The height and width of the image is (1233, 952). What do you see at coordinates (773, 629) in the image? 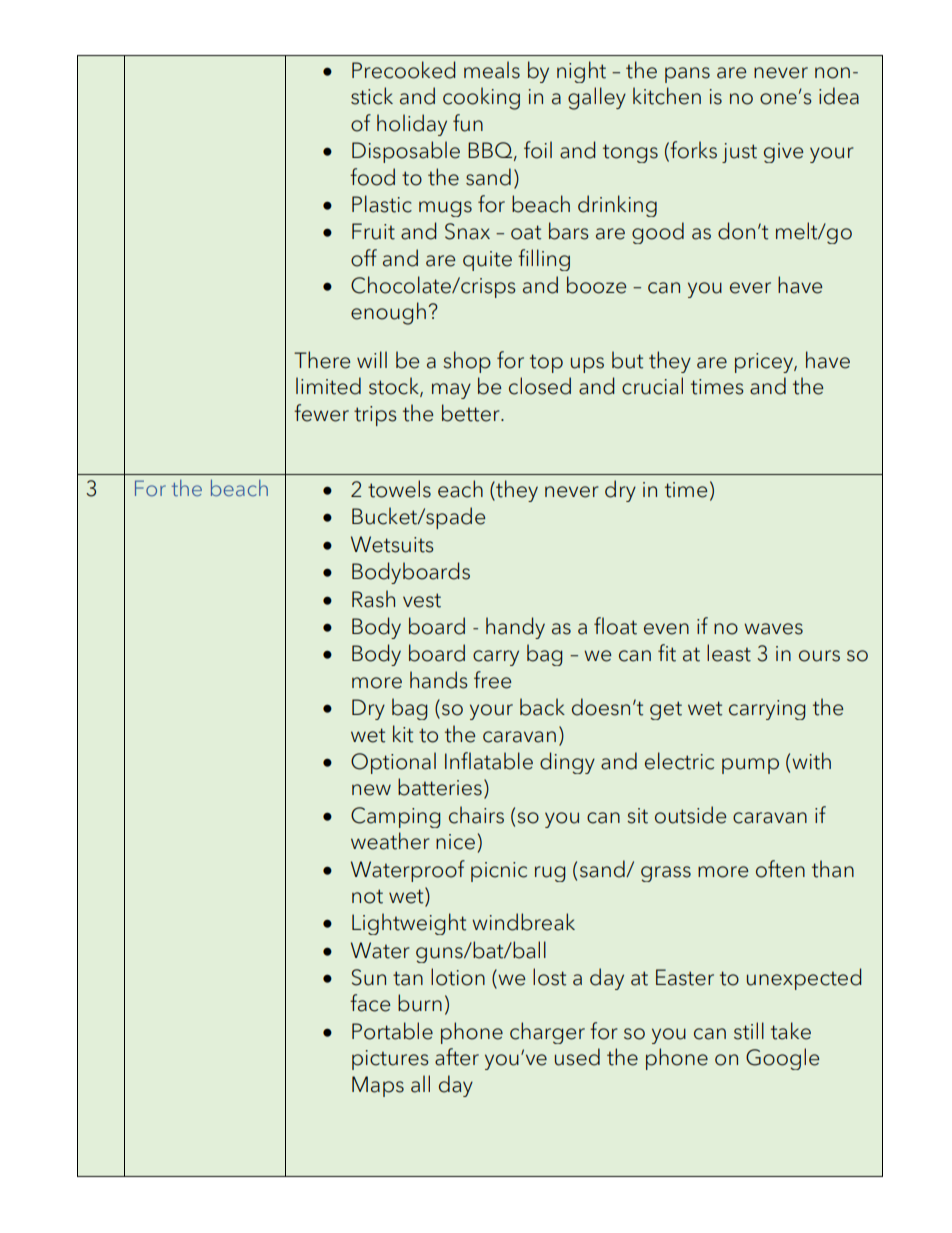
I see `waves` at bounding box center [773, 629].
